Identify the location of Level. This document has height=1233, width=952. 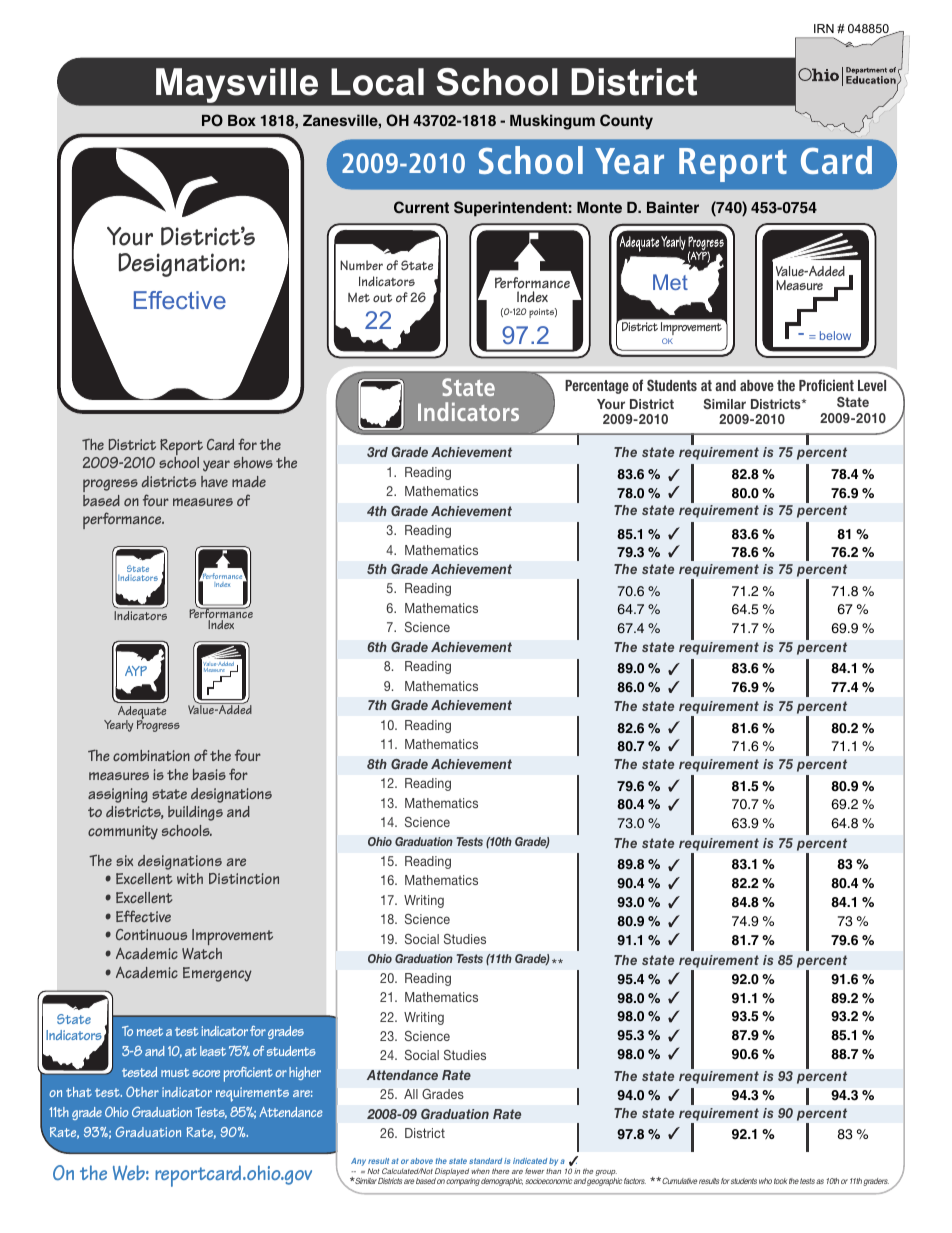
(872, 385).
